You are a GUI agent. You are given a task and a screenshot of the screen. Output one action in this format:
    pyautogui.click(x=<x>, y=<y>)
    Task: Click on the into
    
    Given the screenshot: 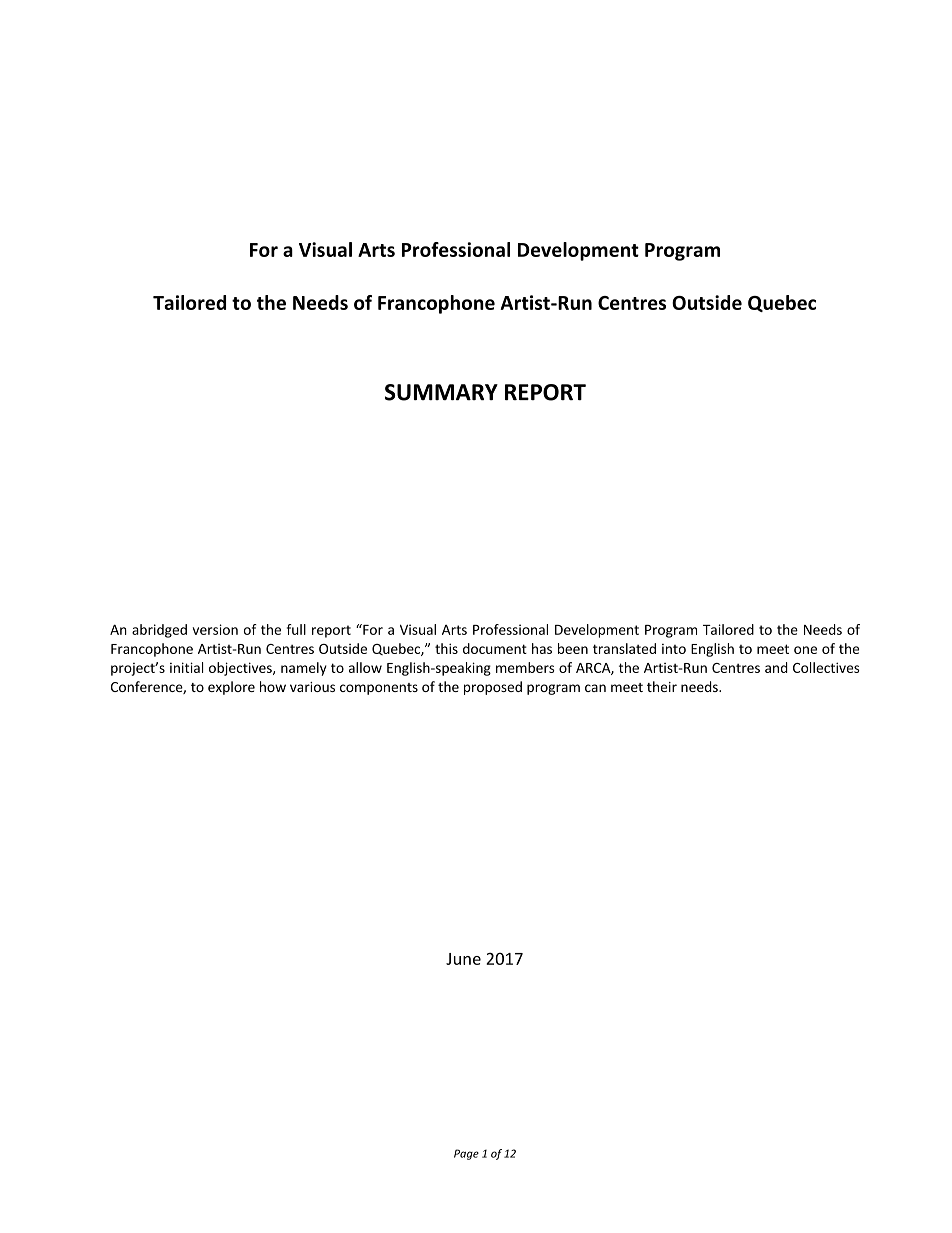 What is the action you would take?
    pyautogui.click(x=674, y=649)
